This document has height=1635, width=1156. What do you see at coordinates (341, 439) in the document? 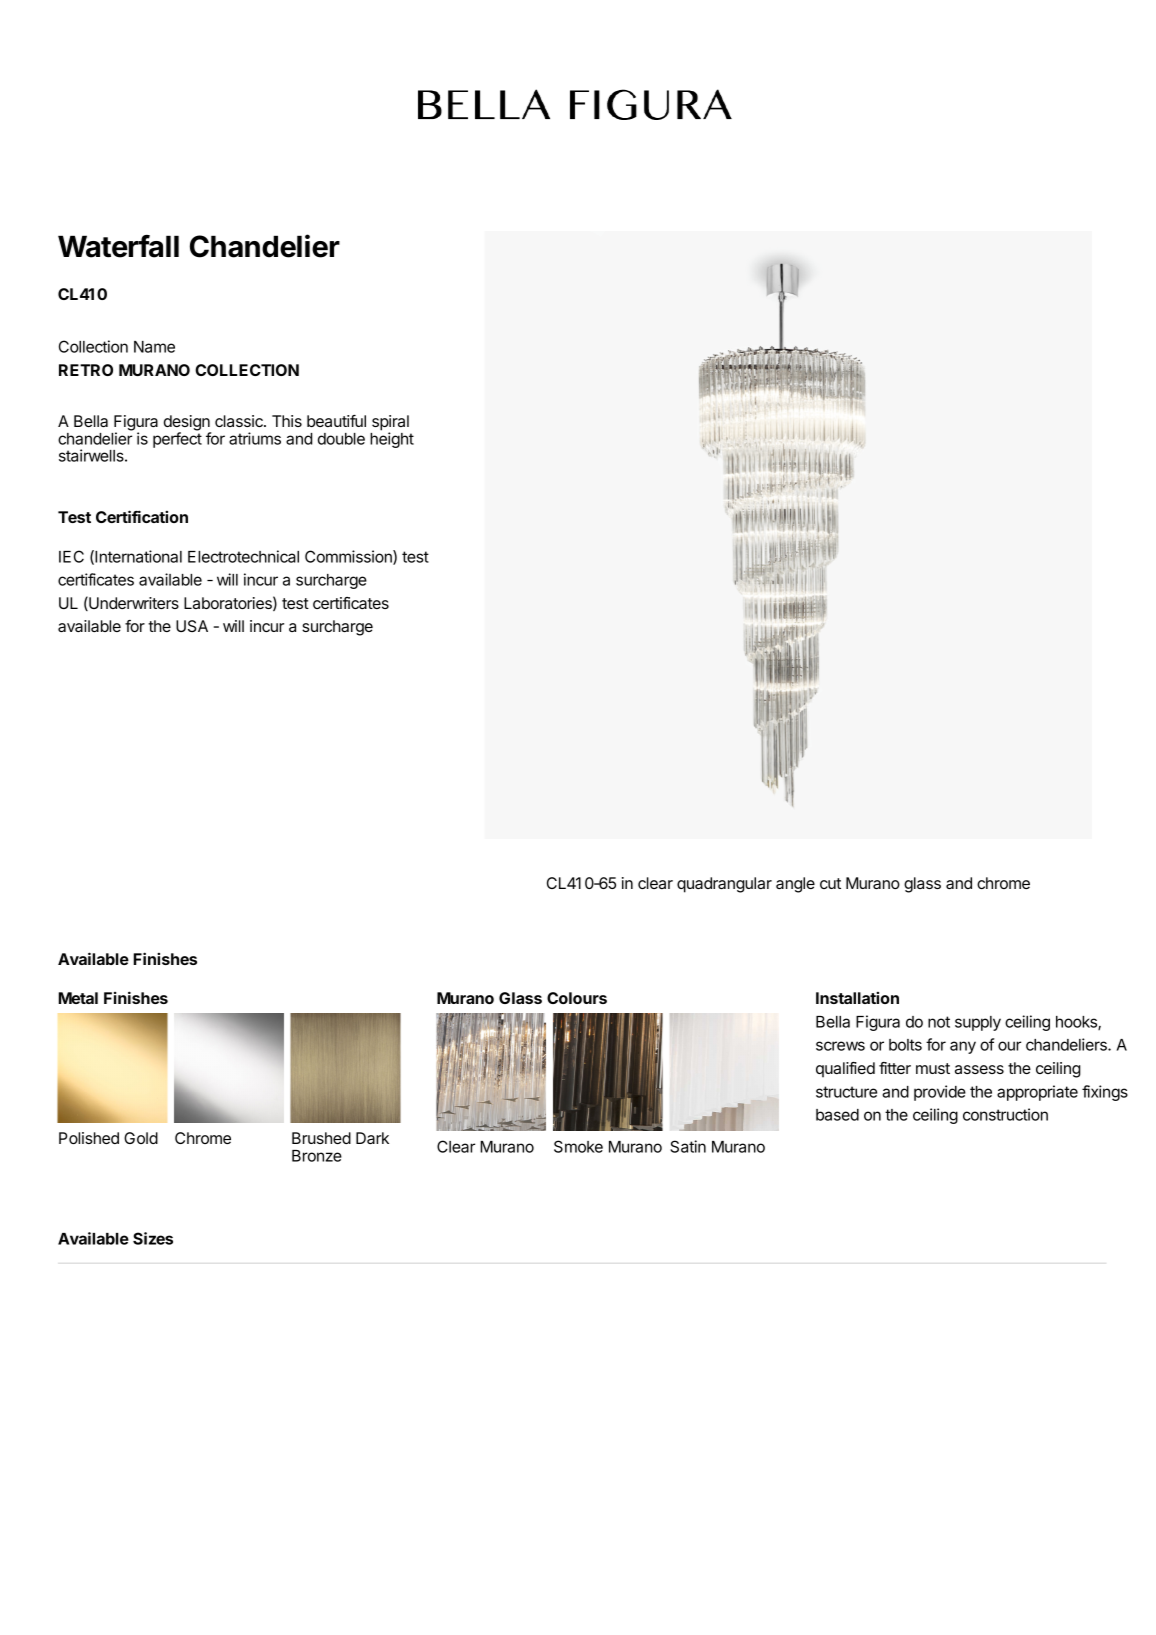
I see `double` at bounding box center [341, 439].
